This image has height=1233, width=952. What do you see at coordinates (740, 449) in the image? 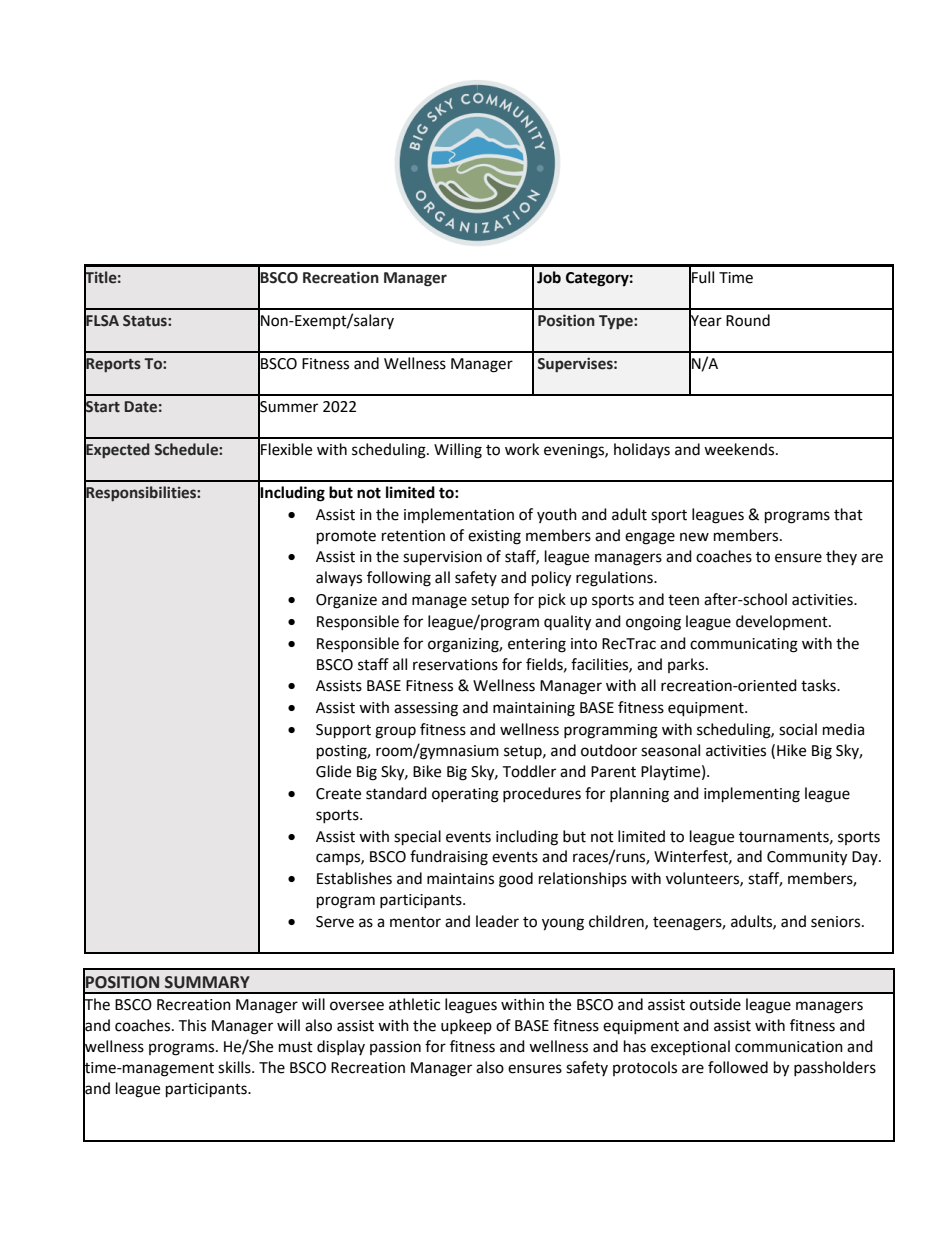
I see `weekends` at bounding box center [740, 449].
